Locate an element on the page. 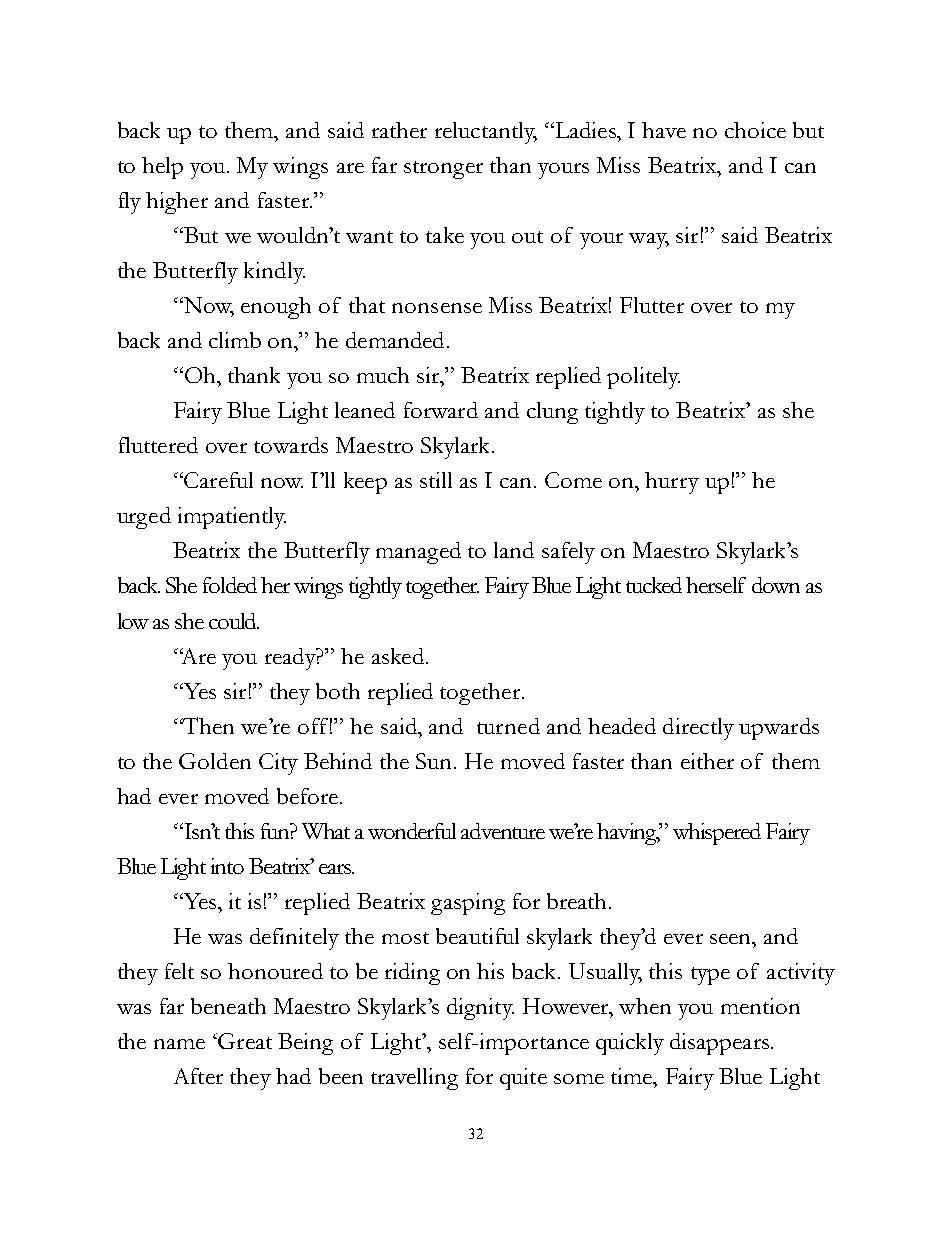 This image has height=1233, width=952. help is located at coordinates (162, 168).
